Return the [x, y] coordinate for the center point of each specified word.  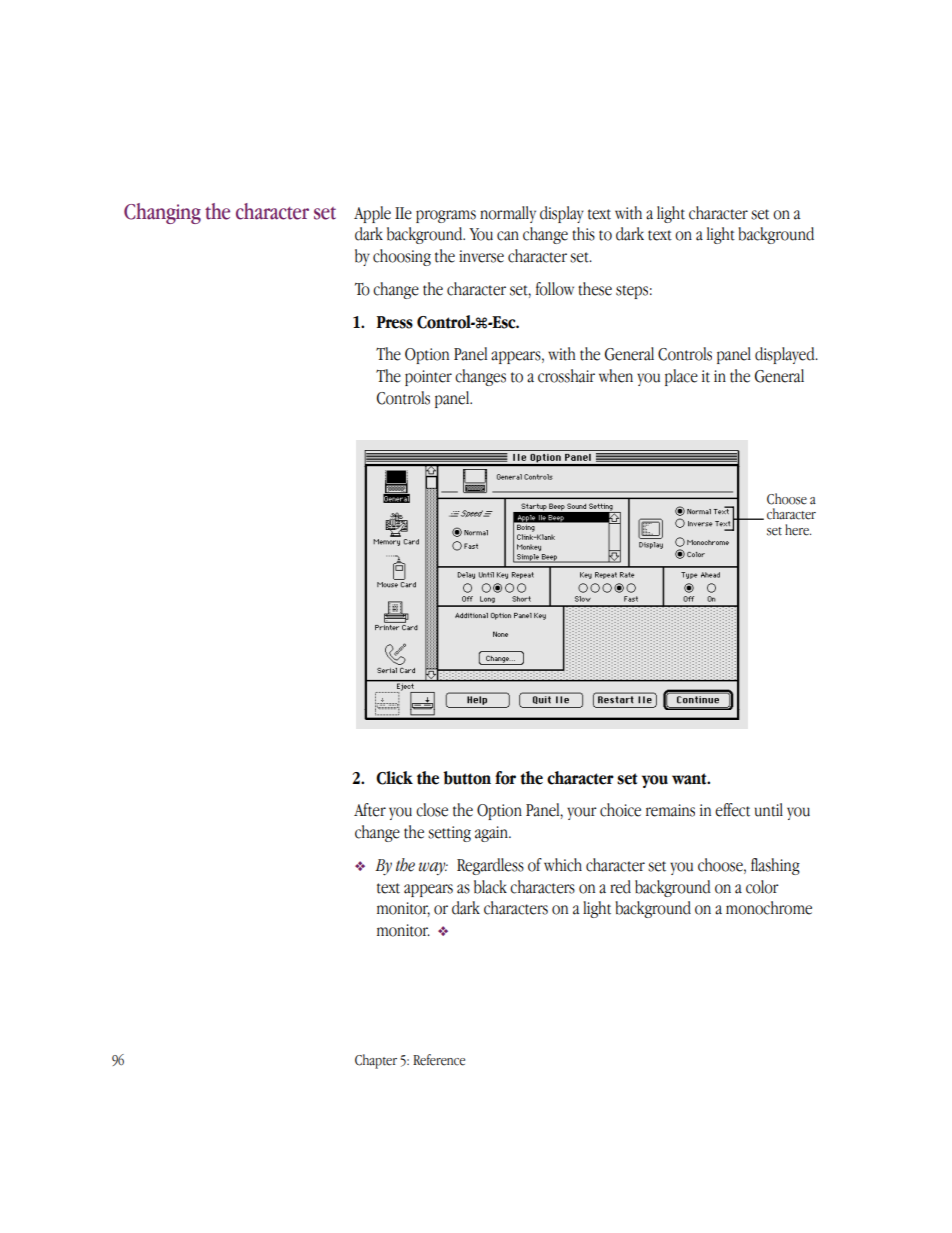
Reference [439, 1060]
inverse [481, 256]
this [583, 234]
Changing [162, 213]
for [505, 778]
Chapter [376, 1061]
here [798, 530]
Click [394, 778]
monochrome [769, 908]
